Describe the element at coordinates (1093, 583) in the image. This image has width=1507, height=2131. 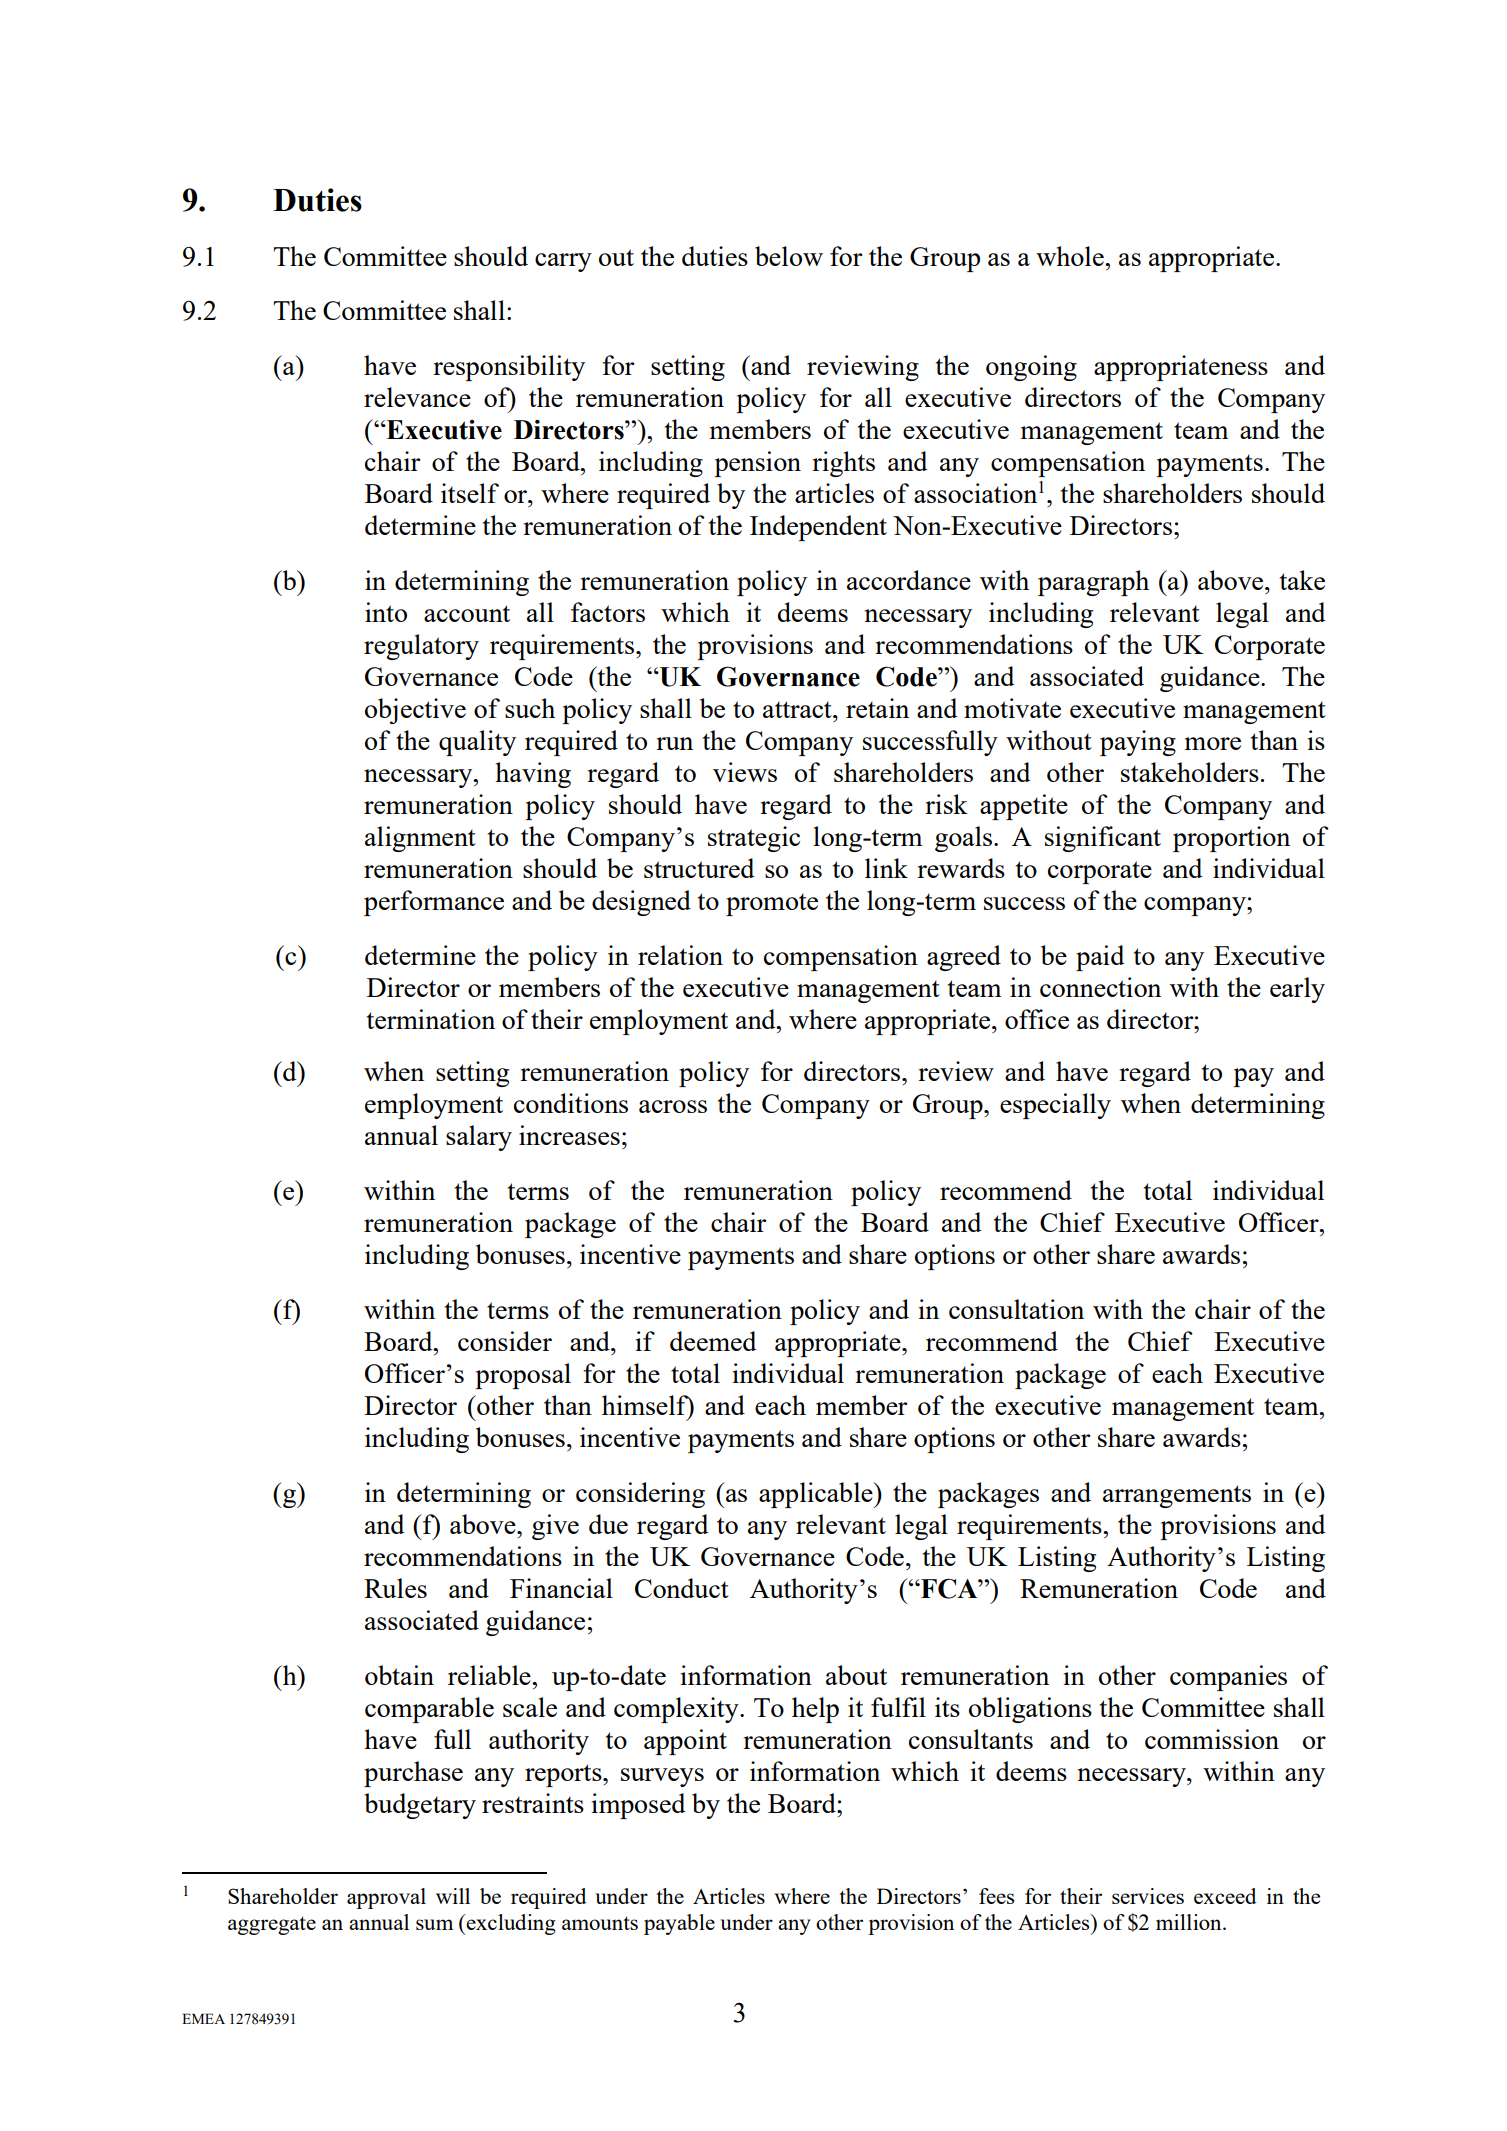
I see `paragraph` at that location.
